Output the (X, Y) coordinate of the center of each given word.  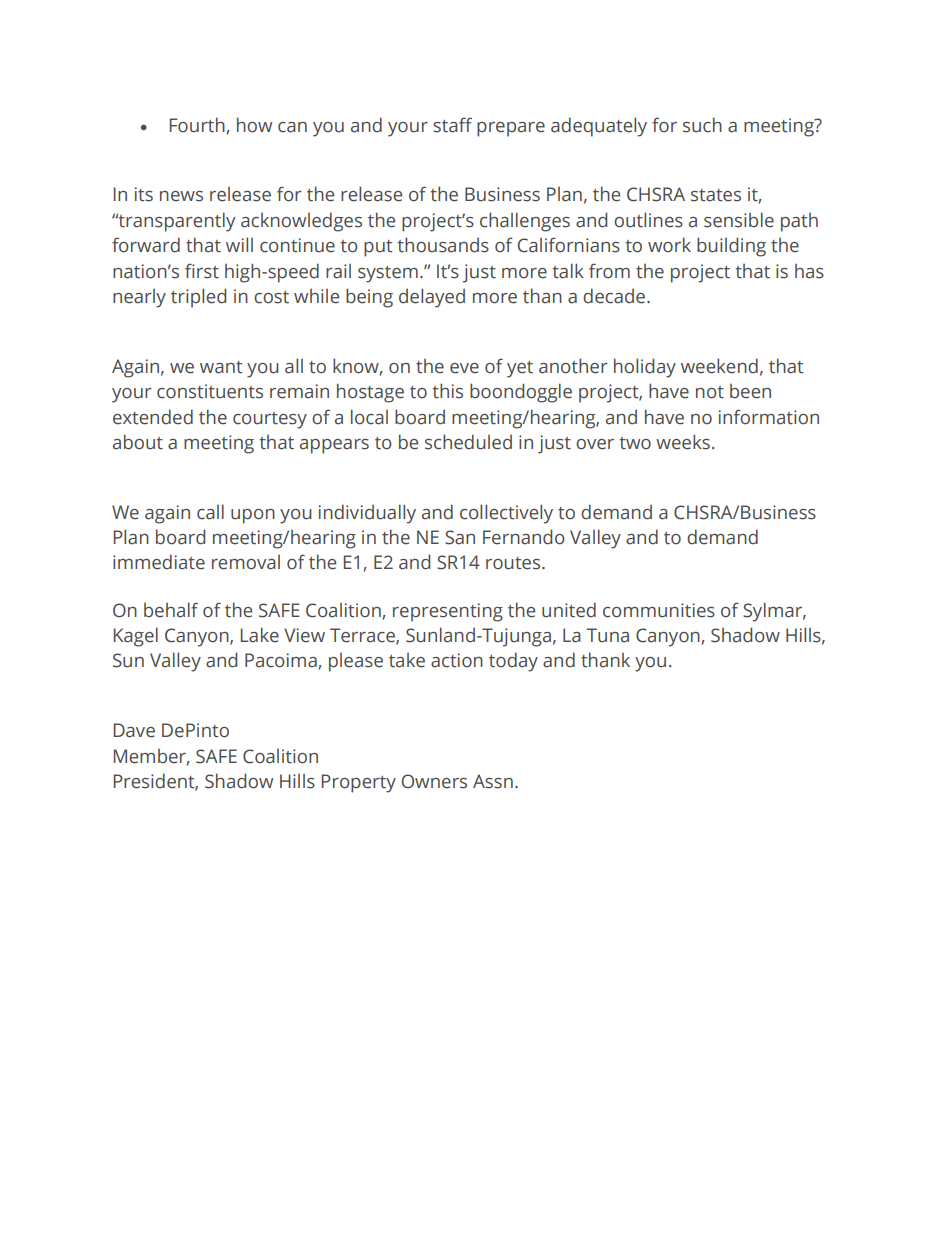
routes (514, 563)
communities (659, 610)
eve (464, 368)
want (221, 367)
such (702, 125)
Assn (493, 781)
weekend (719, 366)
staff (452, 125)
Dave (134, 730)
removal (246, 562)
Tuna (608, 635)
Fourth (197, 125)
